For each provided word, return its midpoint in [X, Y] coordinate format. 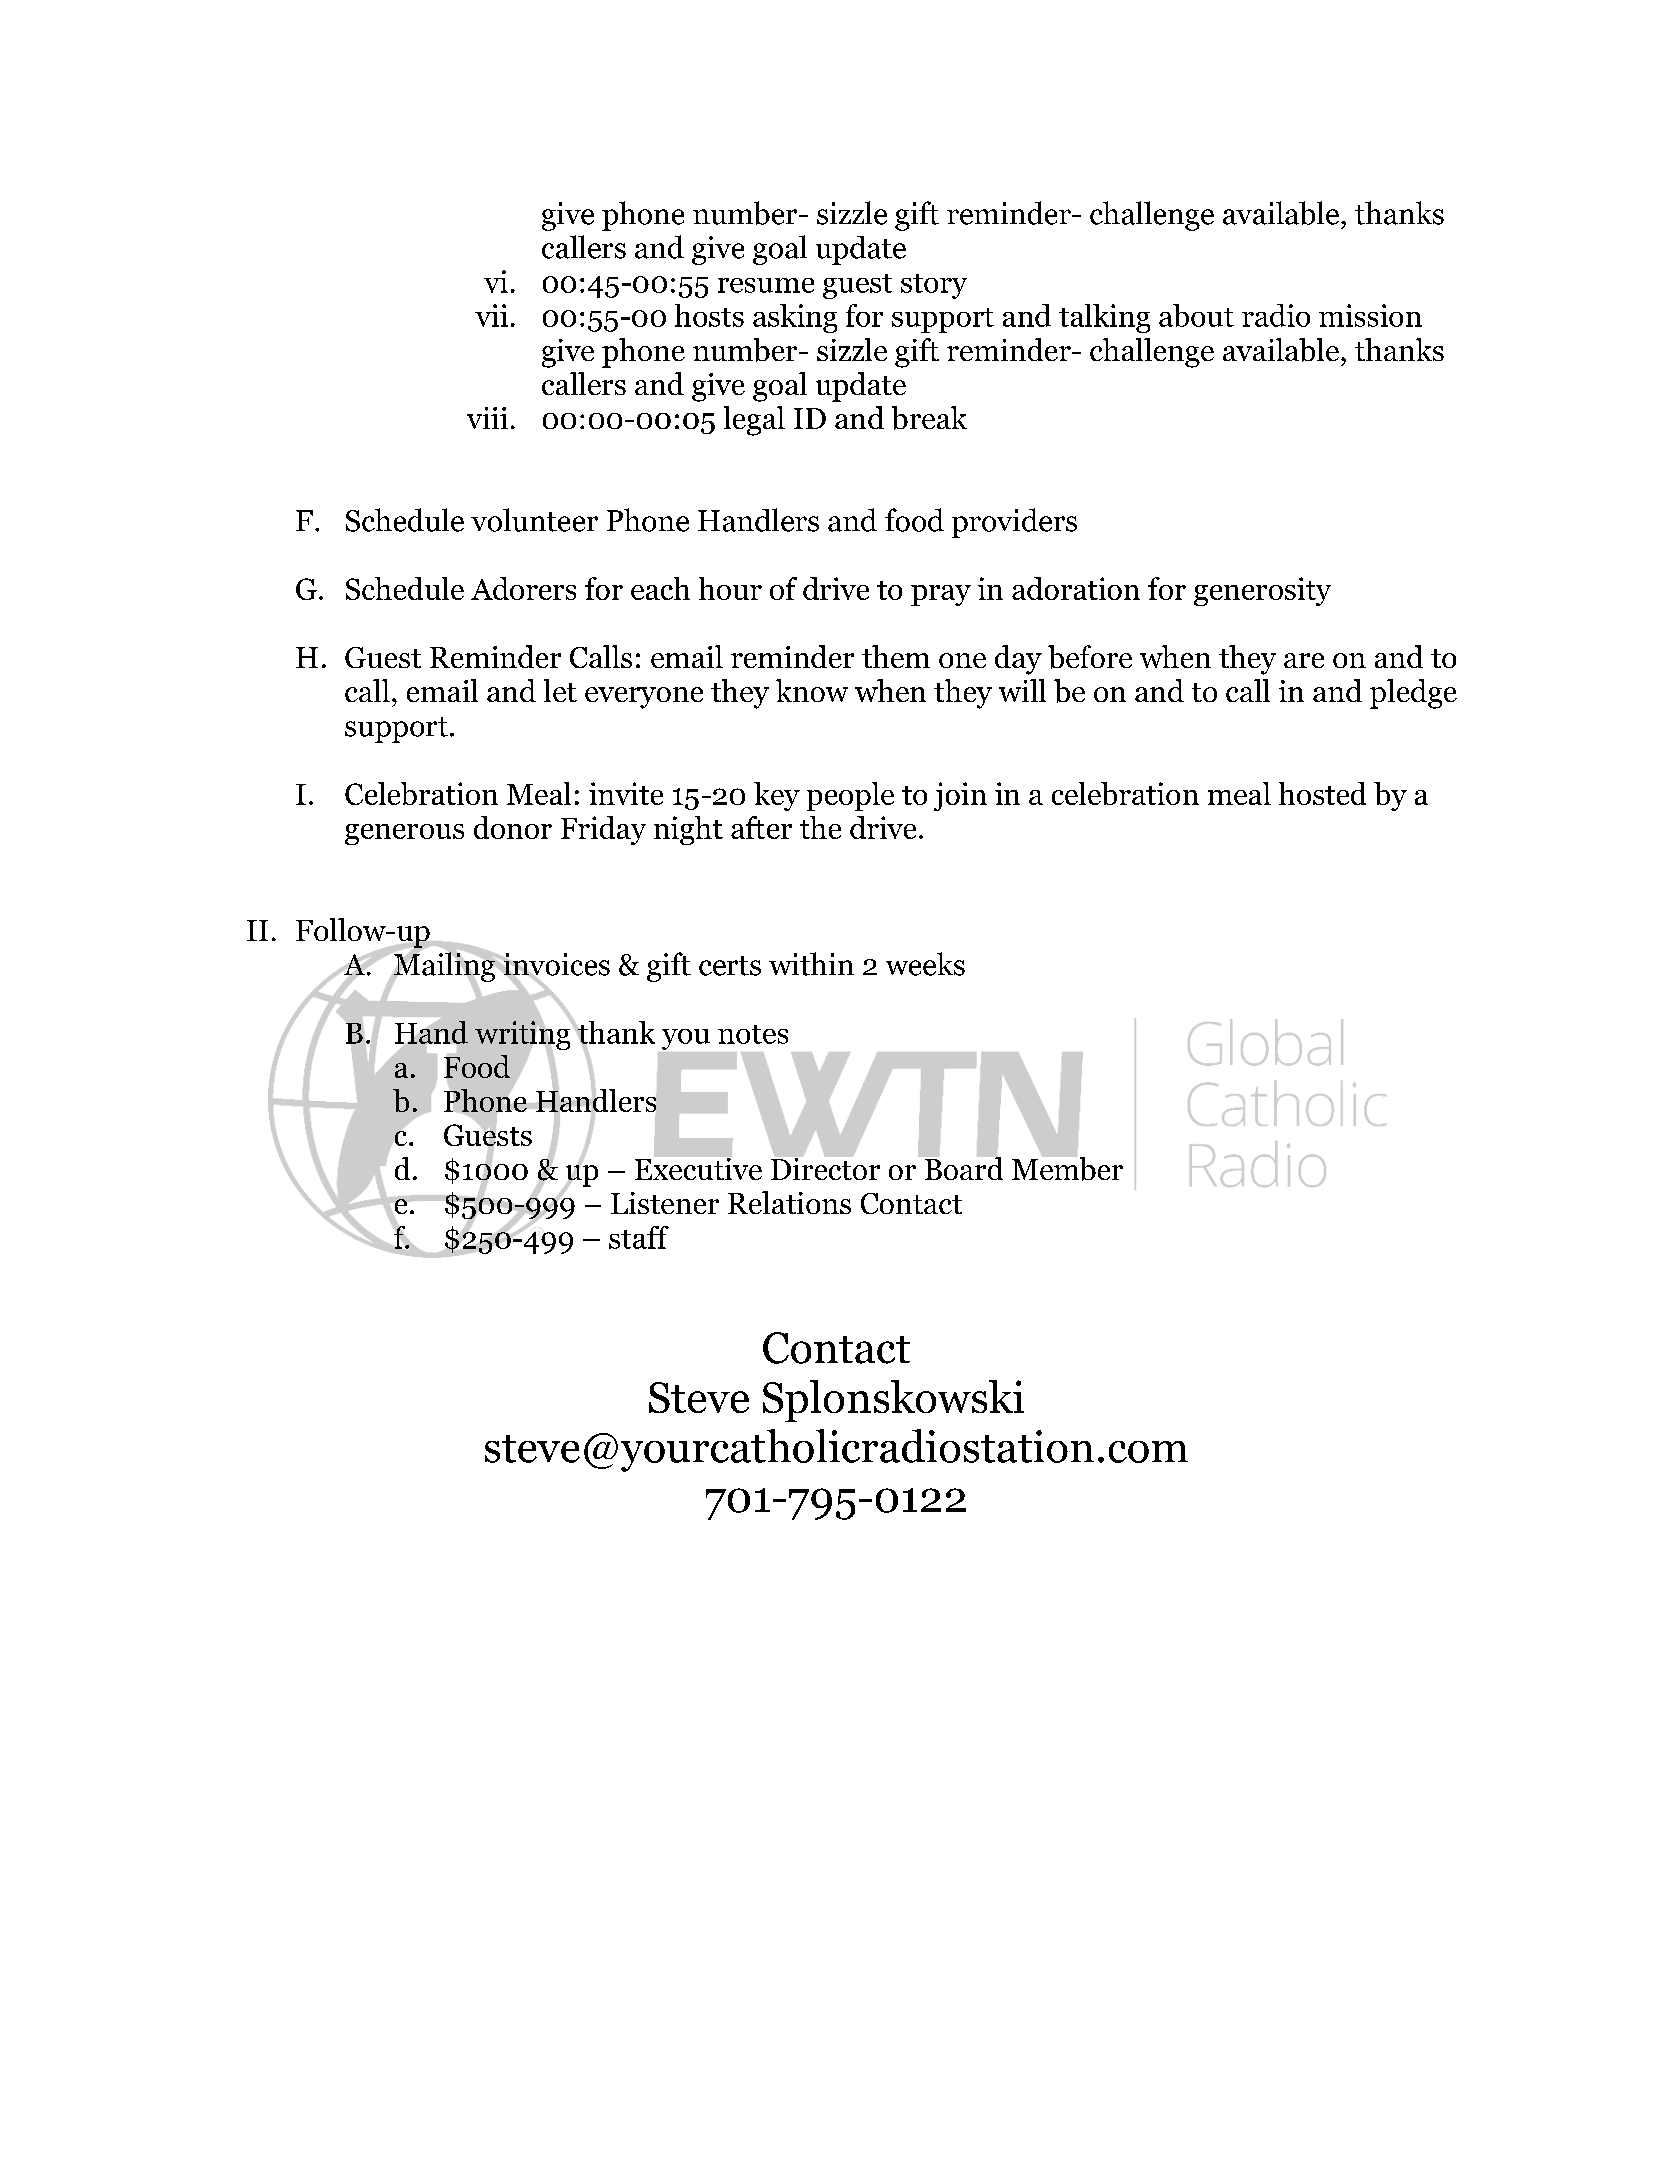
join [960, 796]
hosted [1322, 793]
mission [1370, 315]
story [934, 286]
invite [626, 793]
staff [639, 1237]
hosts [709, 315]
